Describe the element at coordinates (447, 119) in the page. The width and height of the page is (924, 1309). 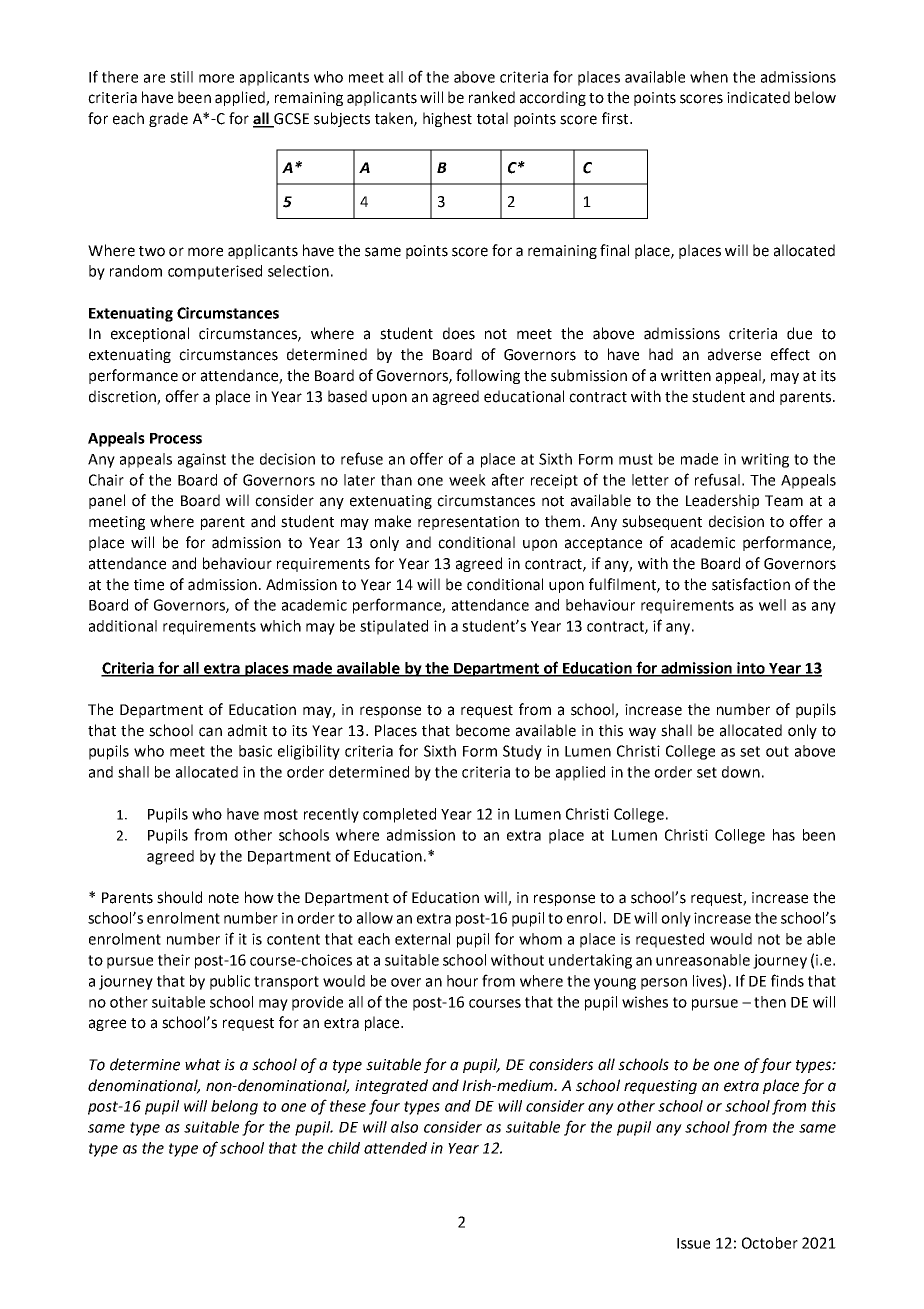
I see `highest` at that location.
